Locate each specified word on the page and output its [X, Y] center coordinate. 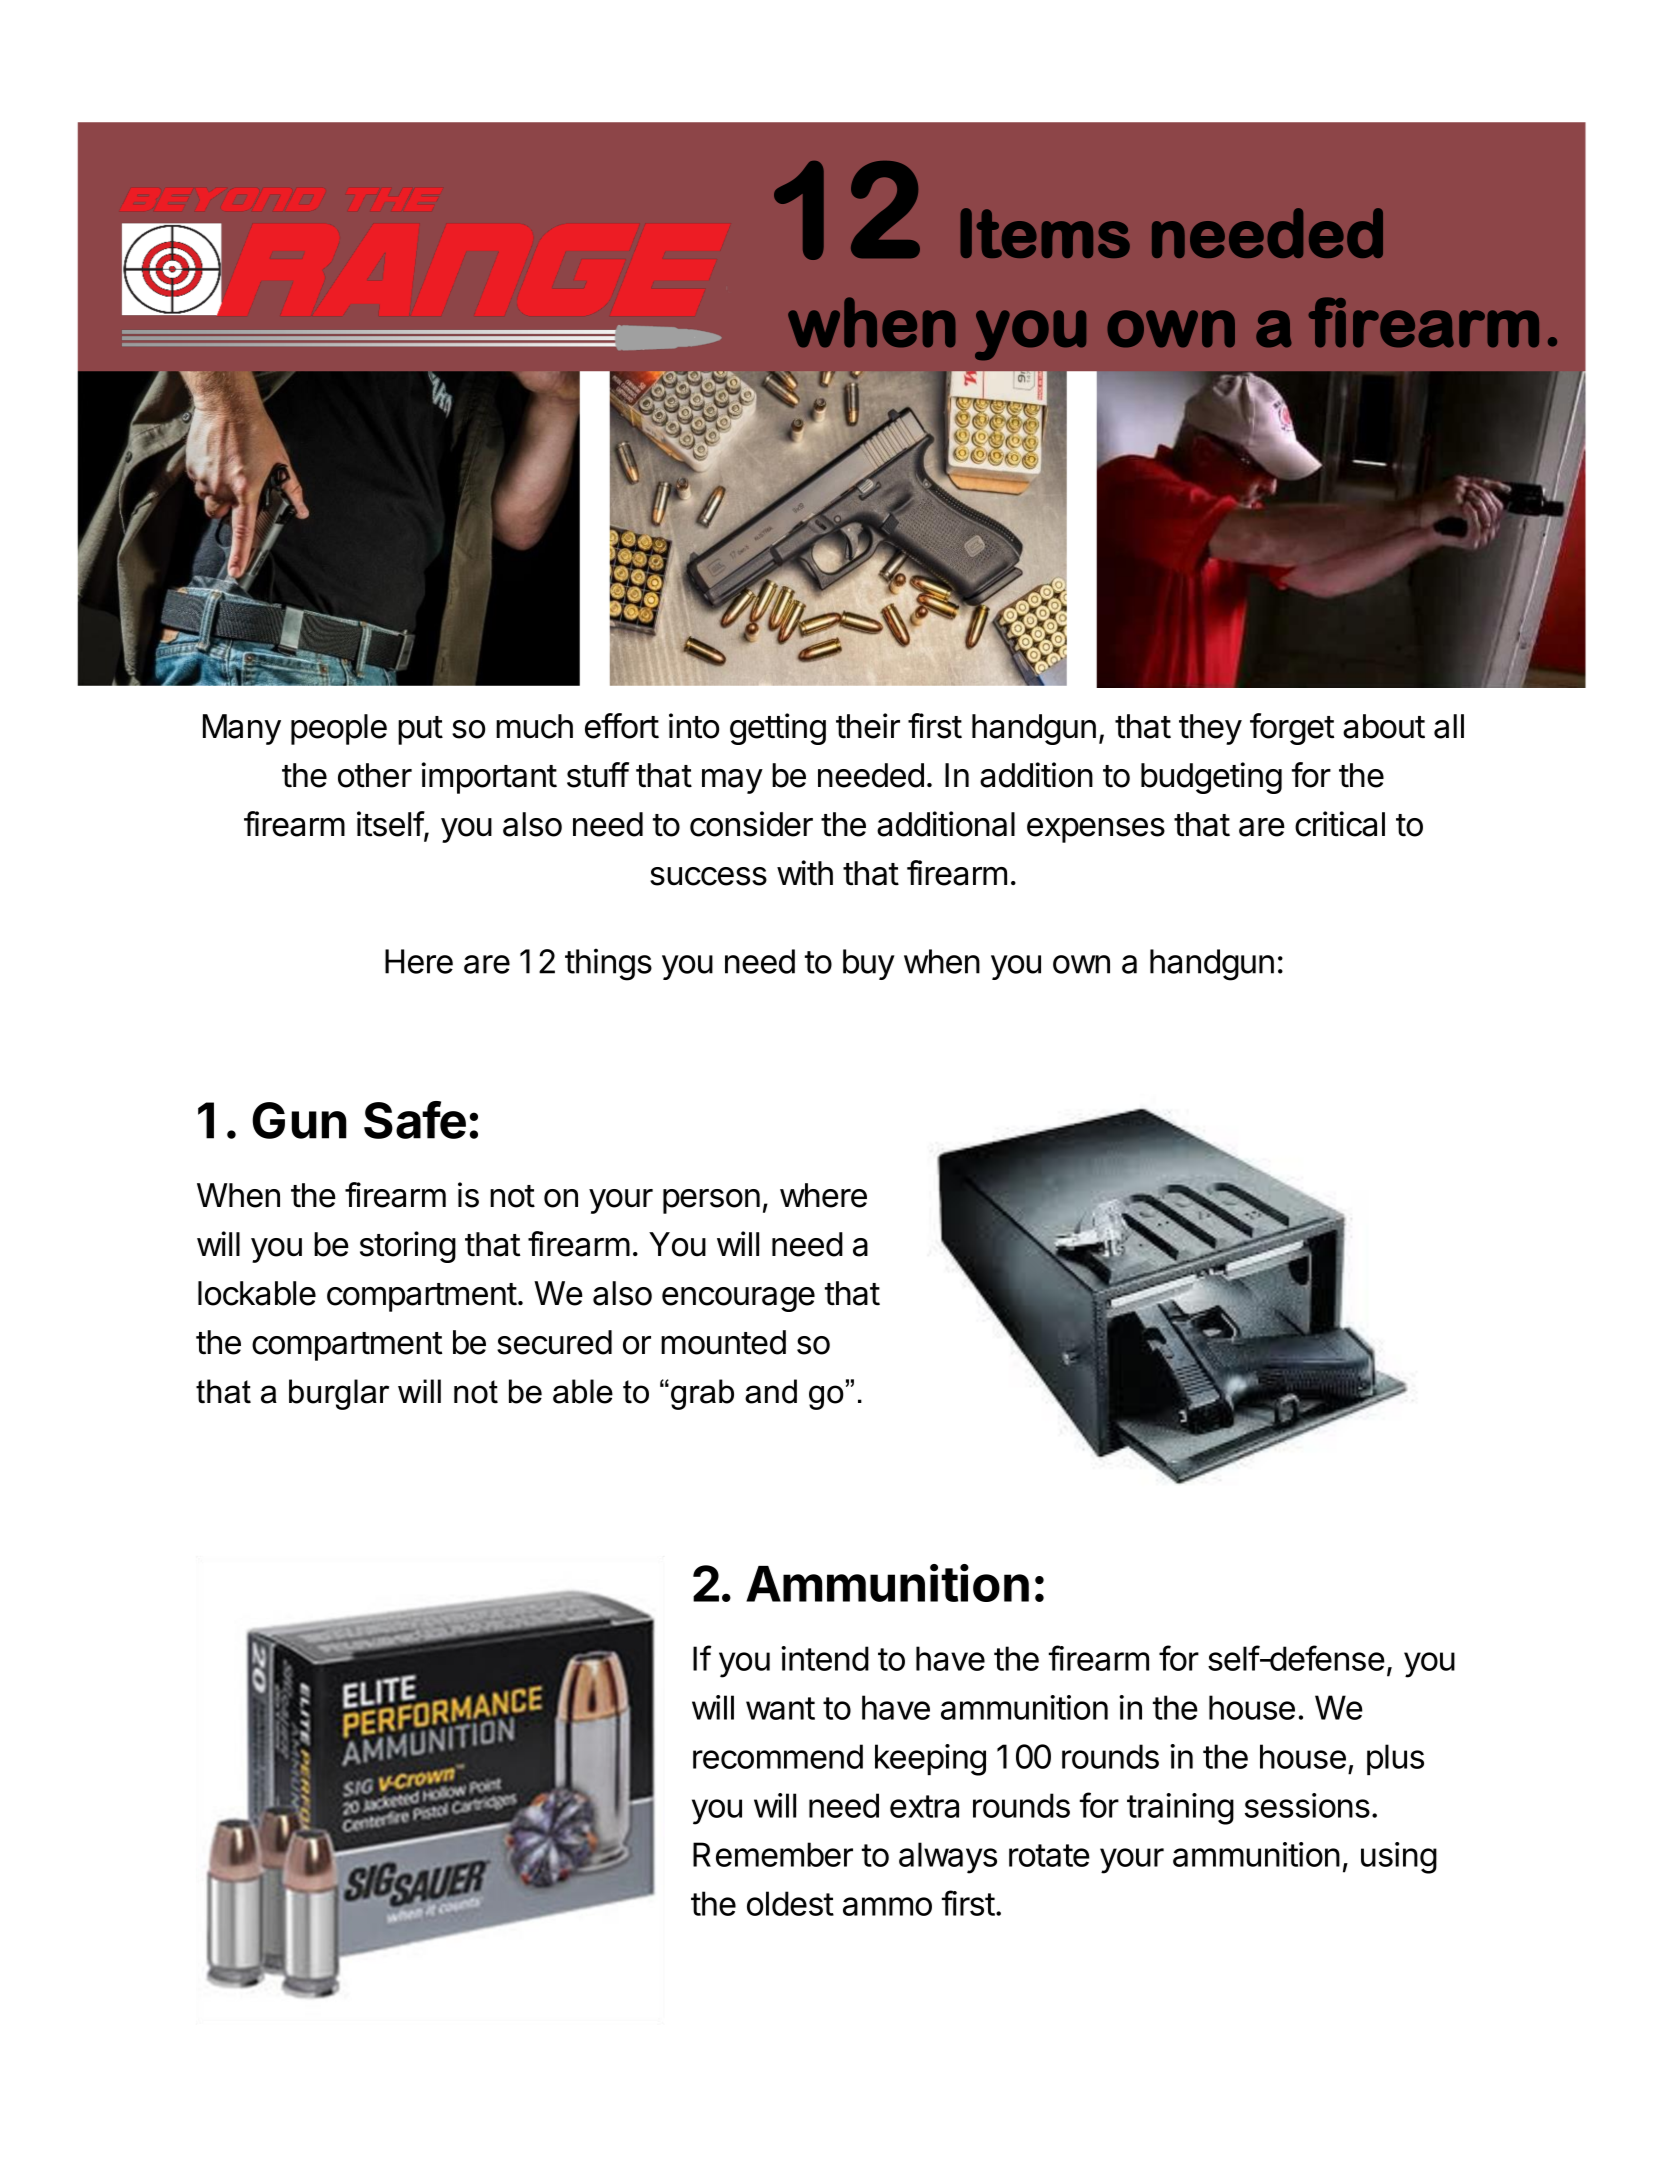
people [339, 729]
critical [1340, 824]
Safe [415, 1120]
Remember [773, 1854]
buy [869, 964]
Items [1045, 233]
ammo [887, 1906]
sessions [1307, 1805]
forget [1292, 729]
